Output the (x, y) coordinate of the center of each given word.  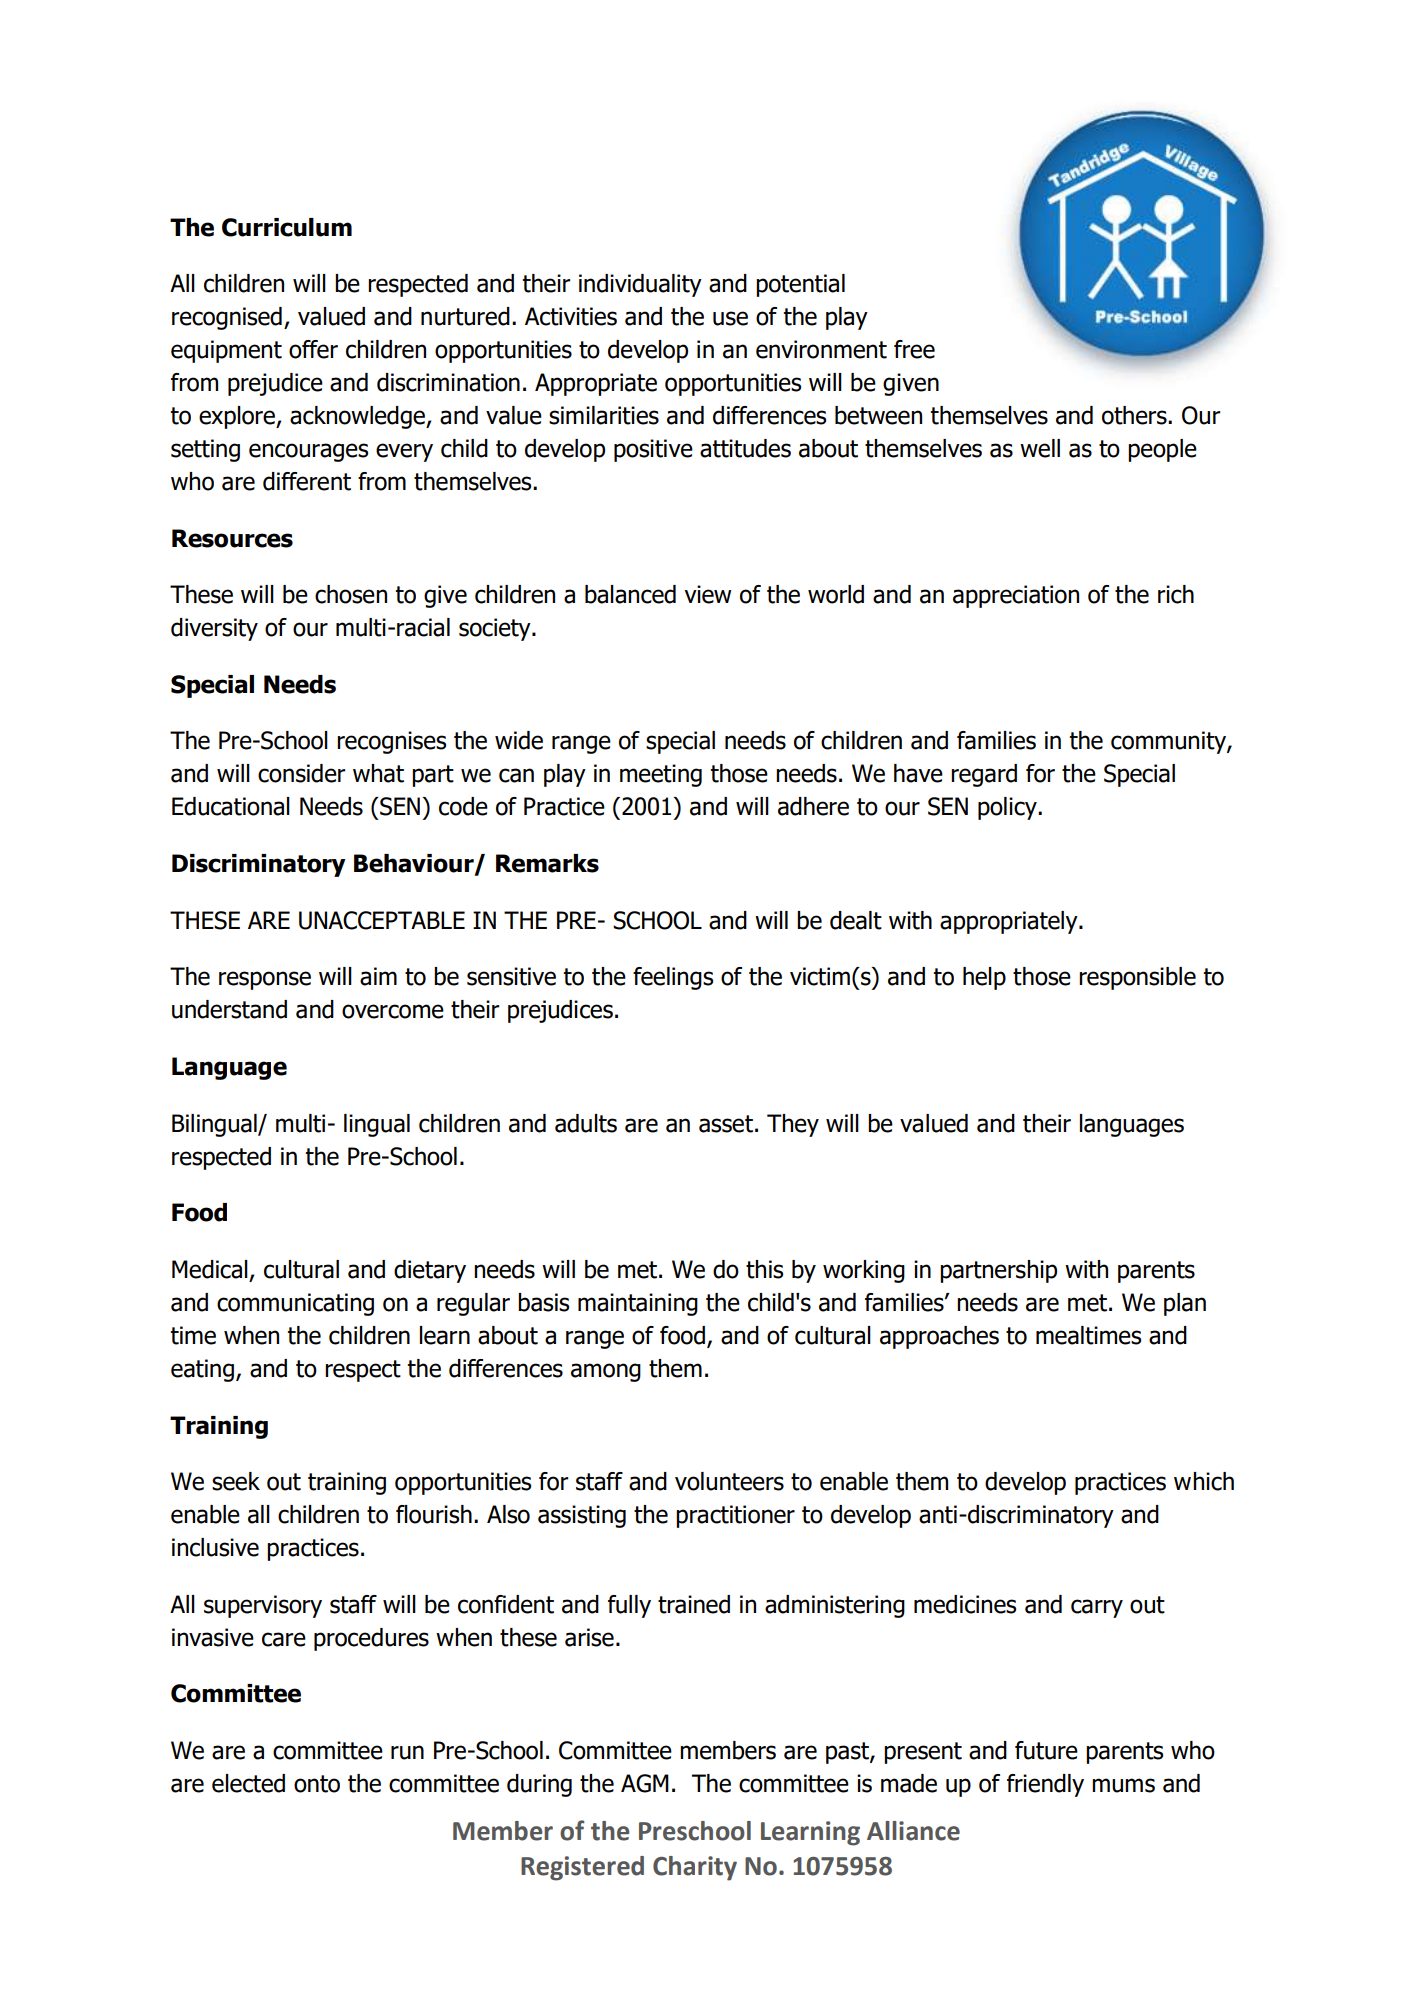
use (730, 318)
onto (317, 1784)
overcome (393, 1011)
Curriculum (287, 227)
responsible (1137, 978)
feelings (673, 978)
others (1135, 415)
